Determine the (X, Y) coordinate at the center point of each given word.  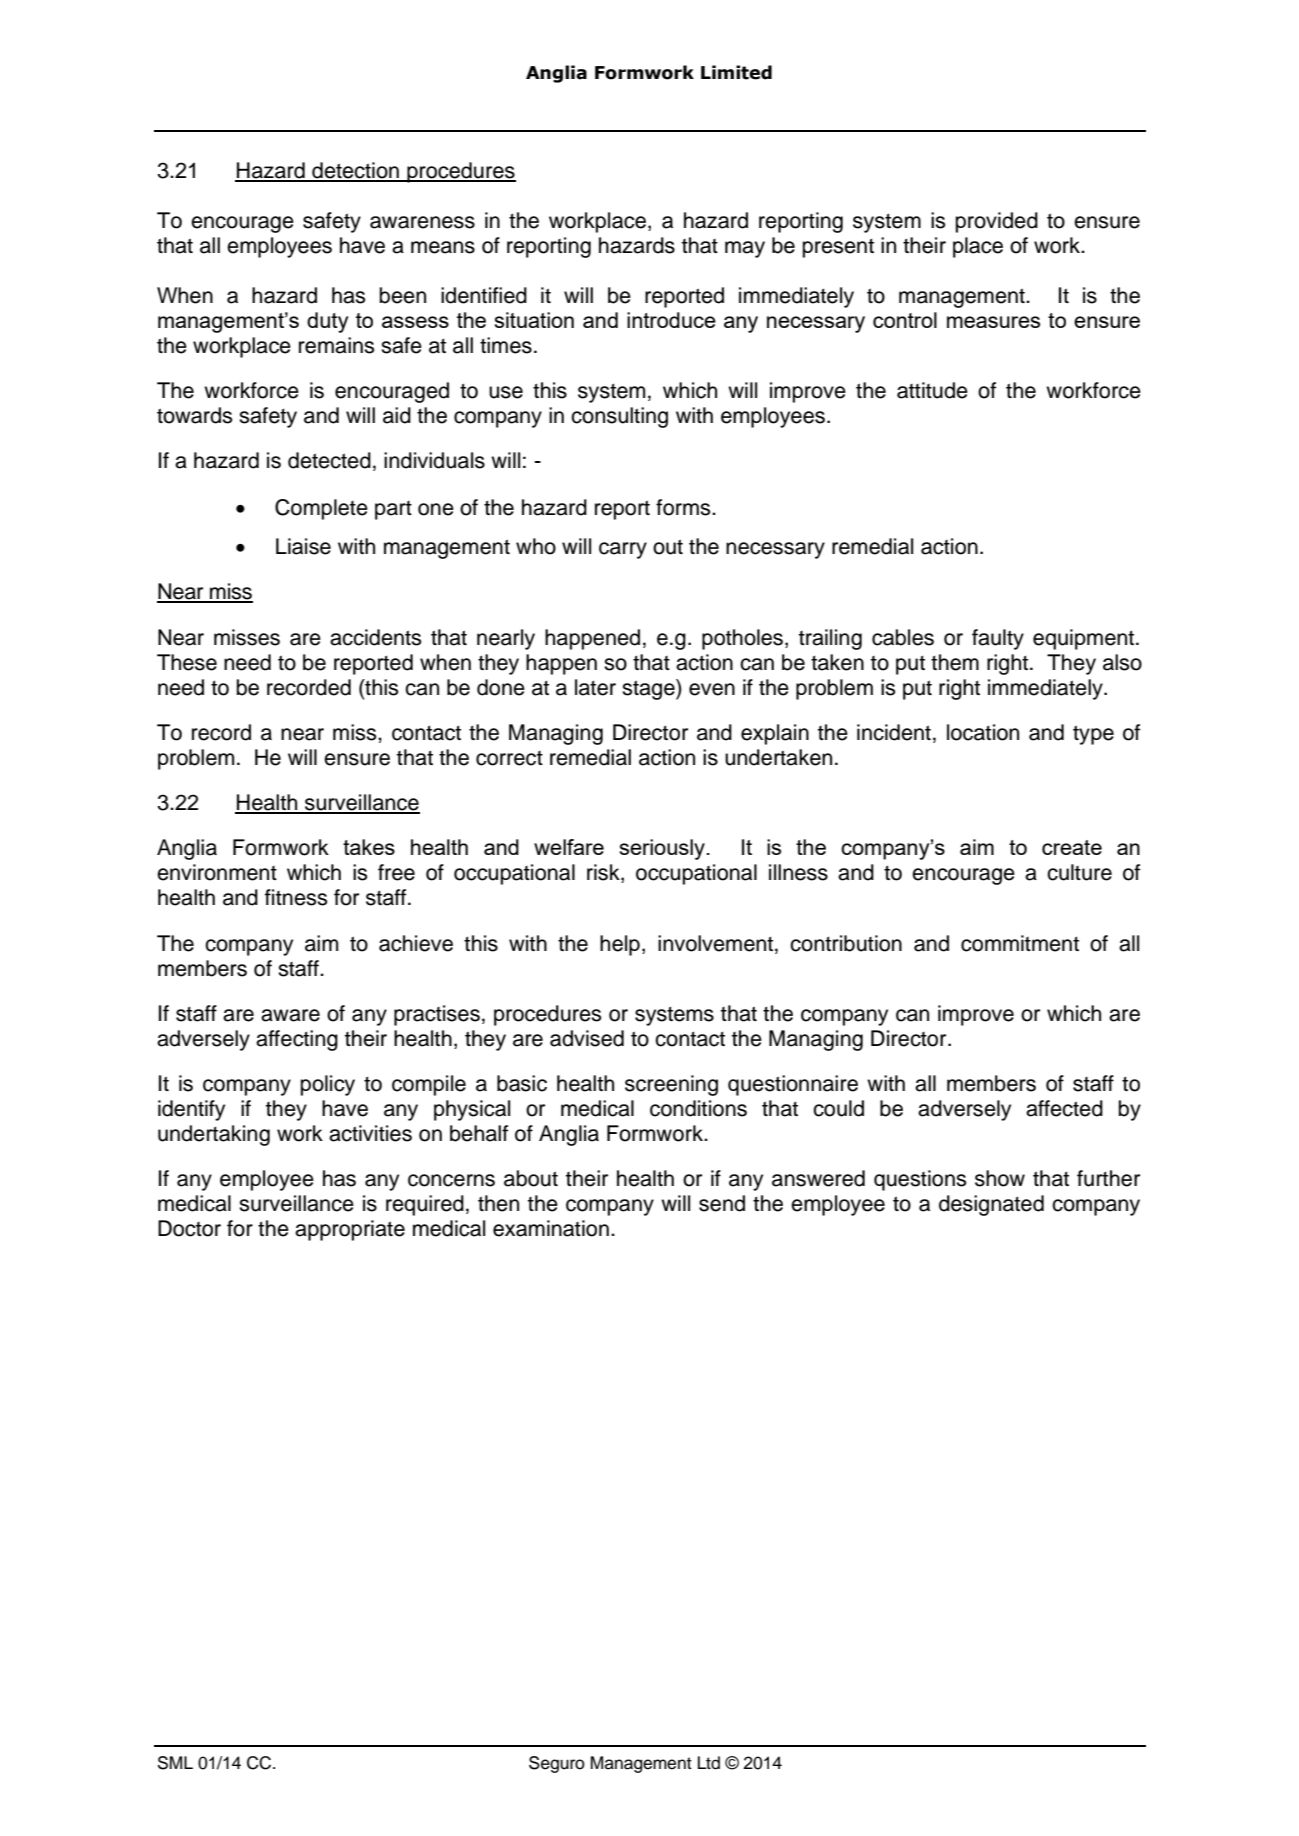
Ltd (709, 1763)
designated (991, 1205)
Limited (736, 72)
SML (175, 1763)
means (443, 247)
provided (997, 222)
